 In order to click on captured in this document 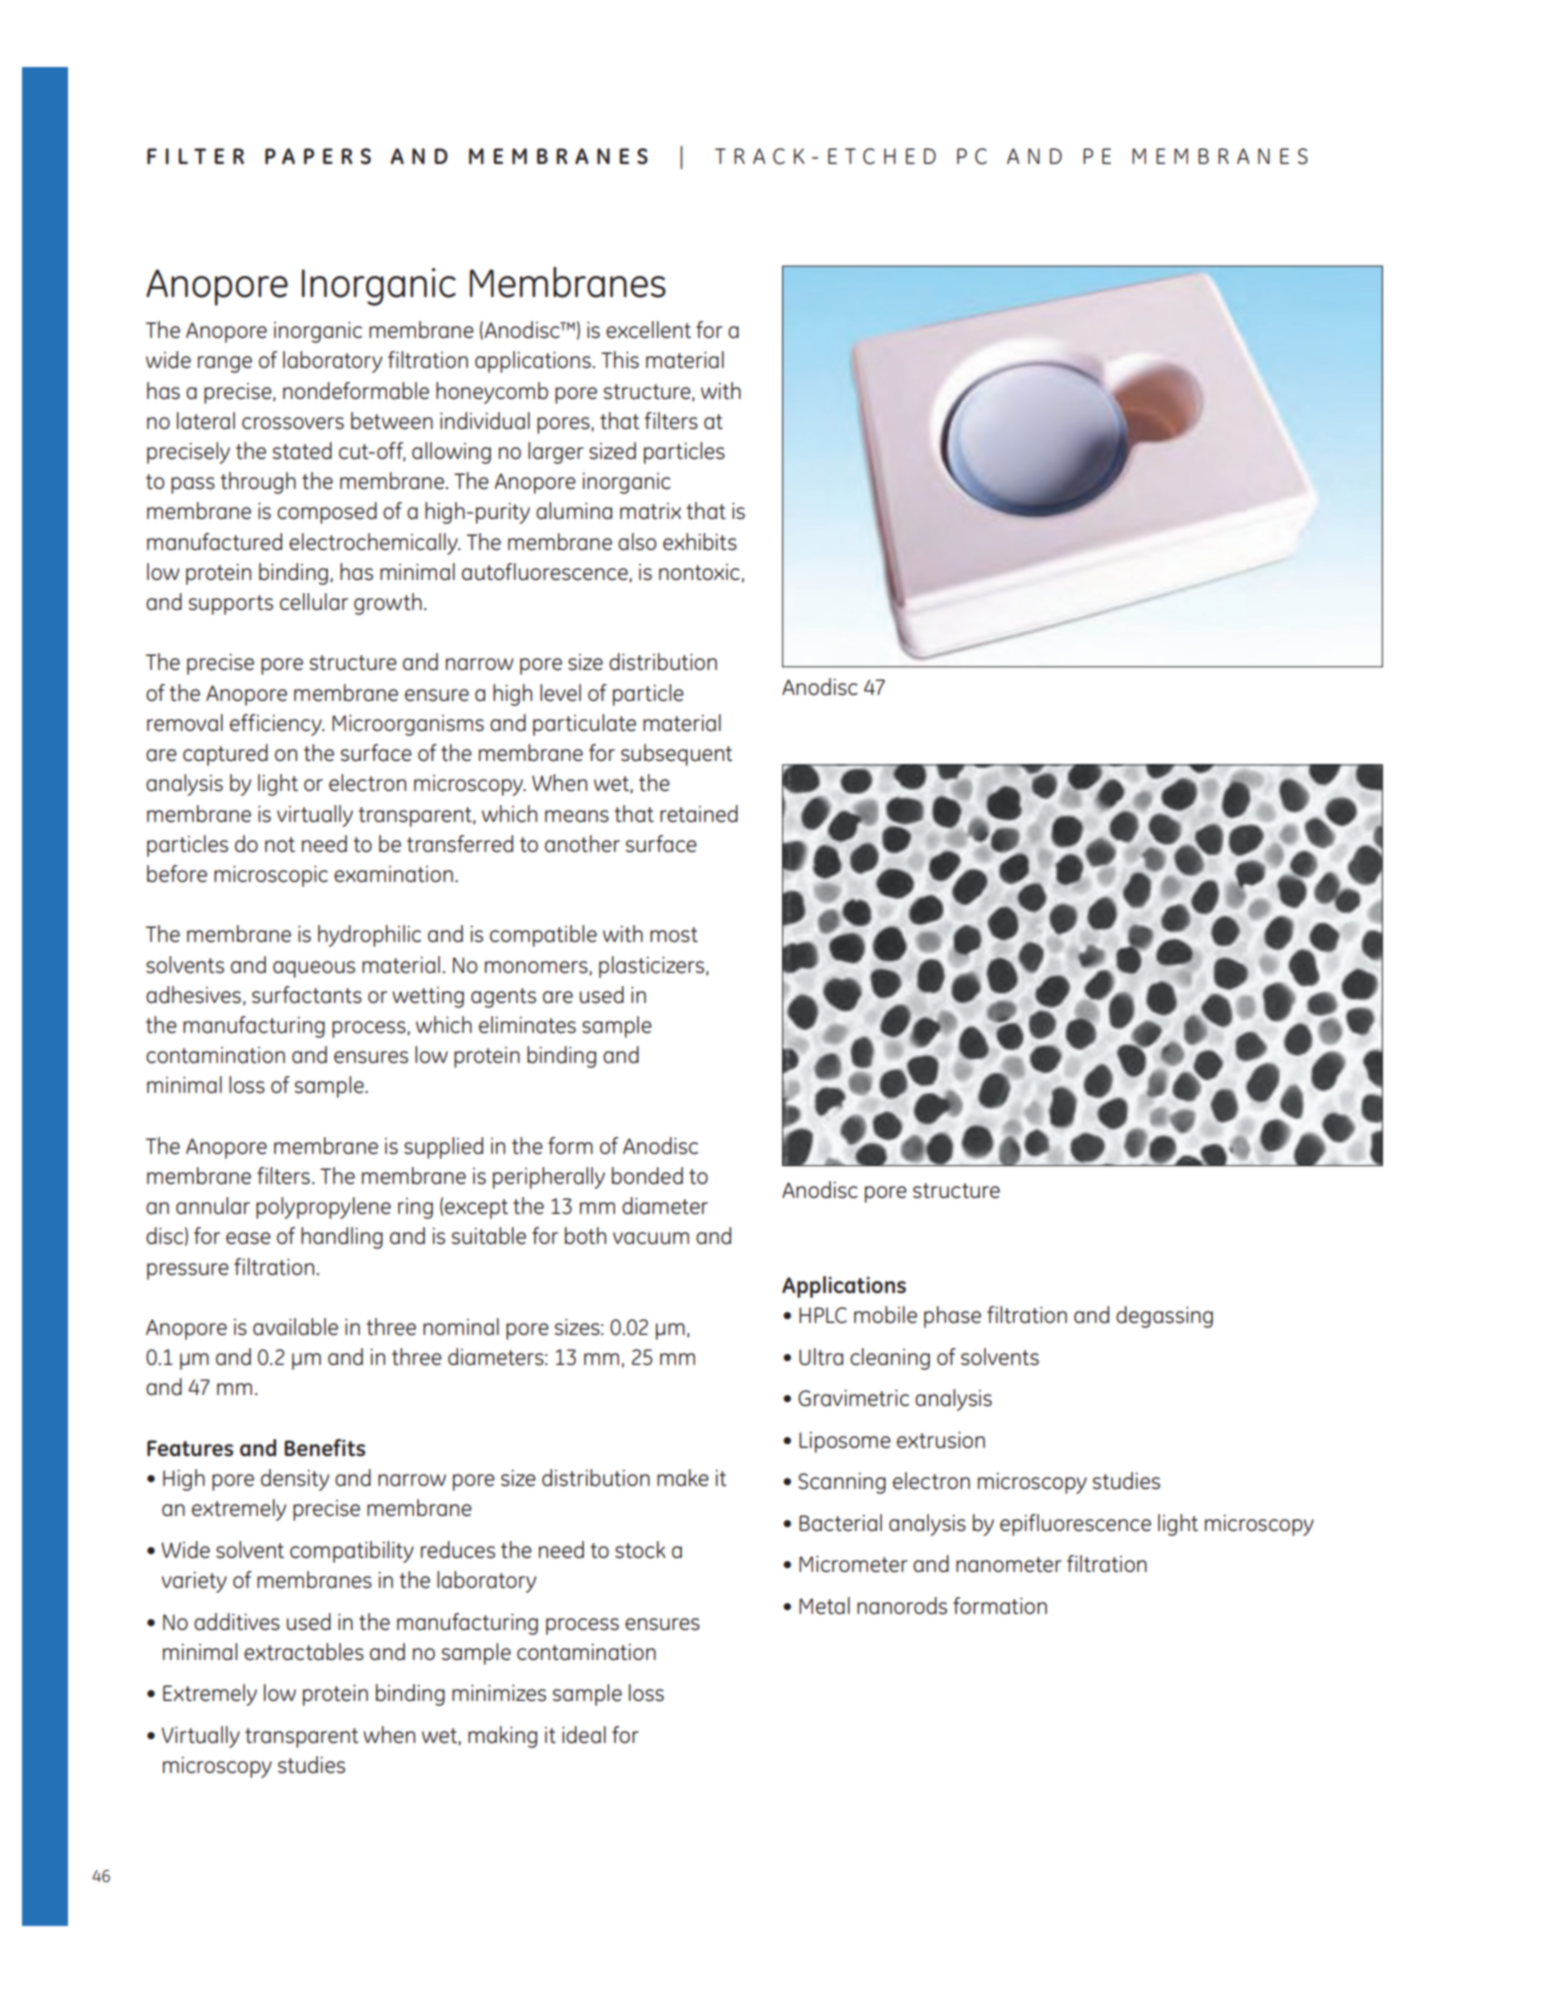, I will do `click(225, 755)`.
